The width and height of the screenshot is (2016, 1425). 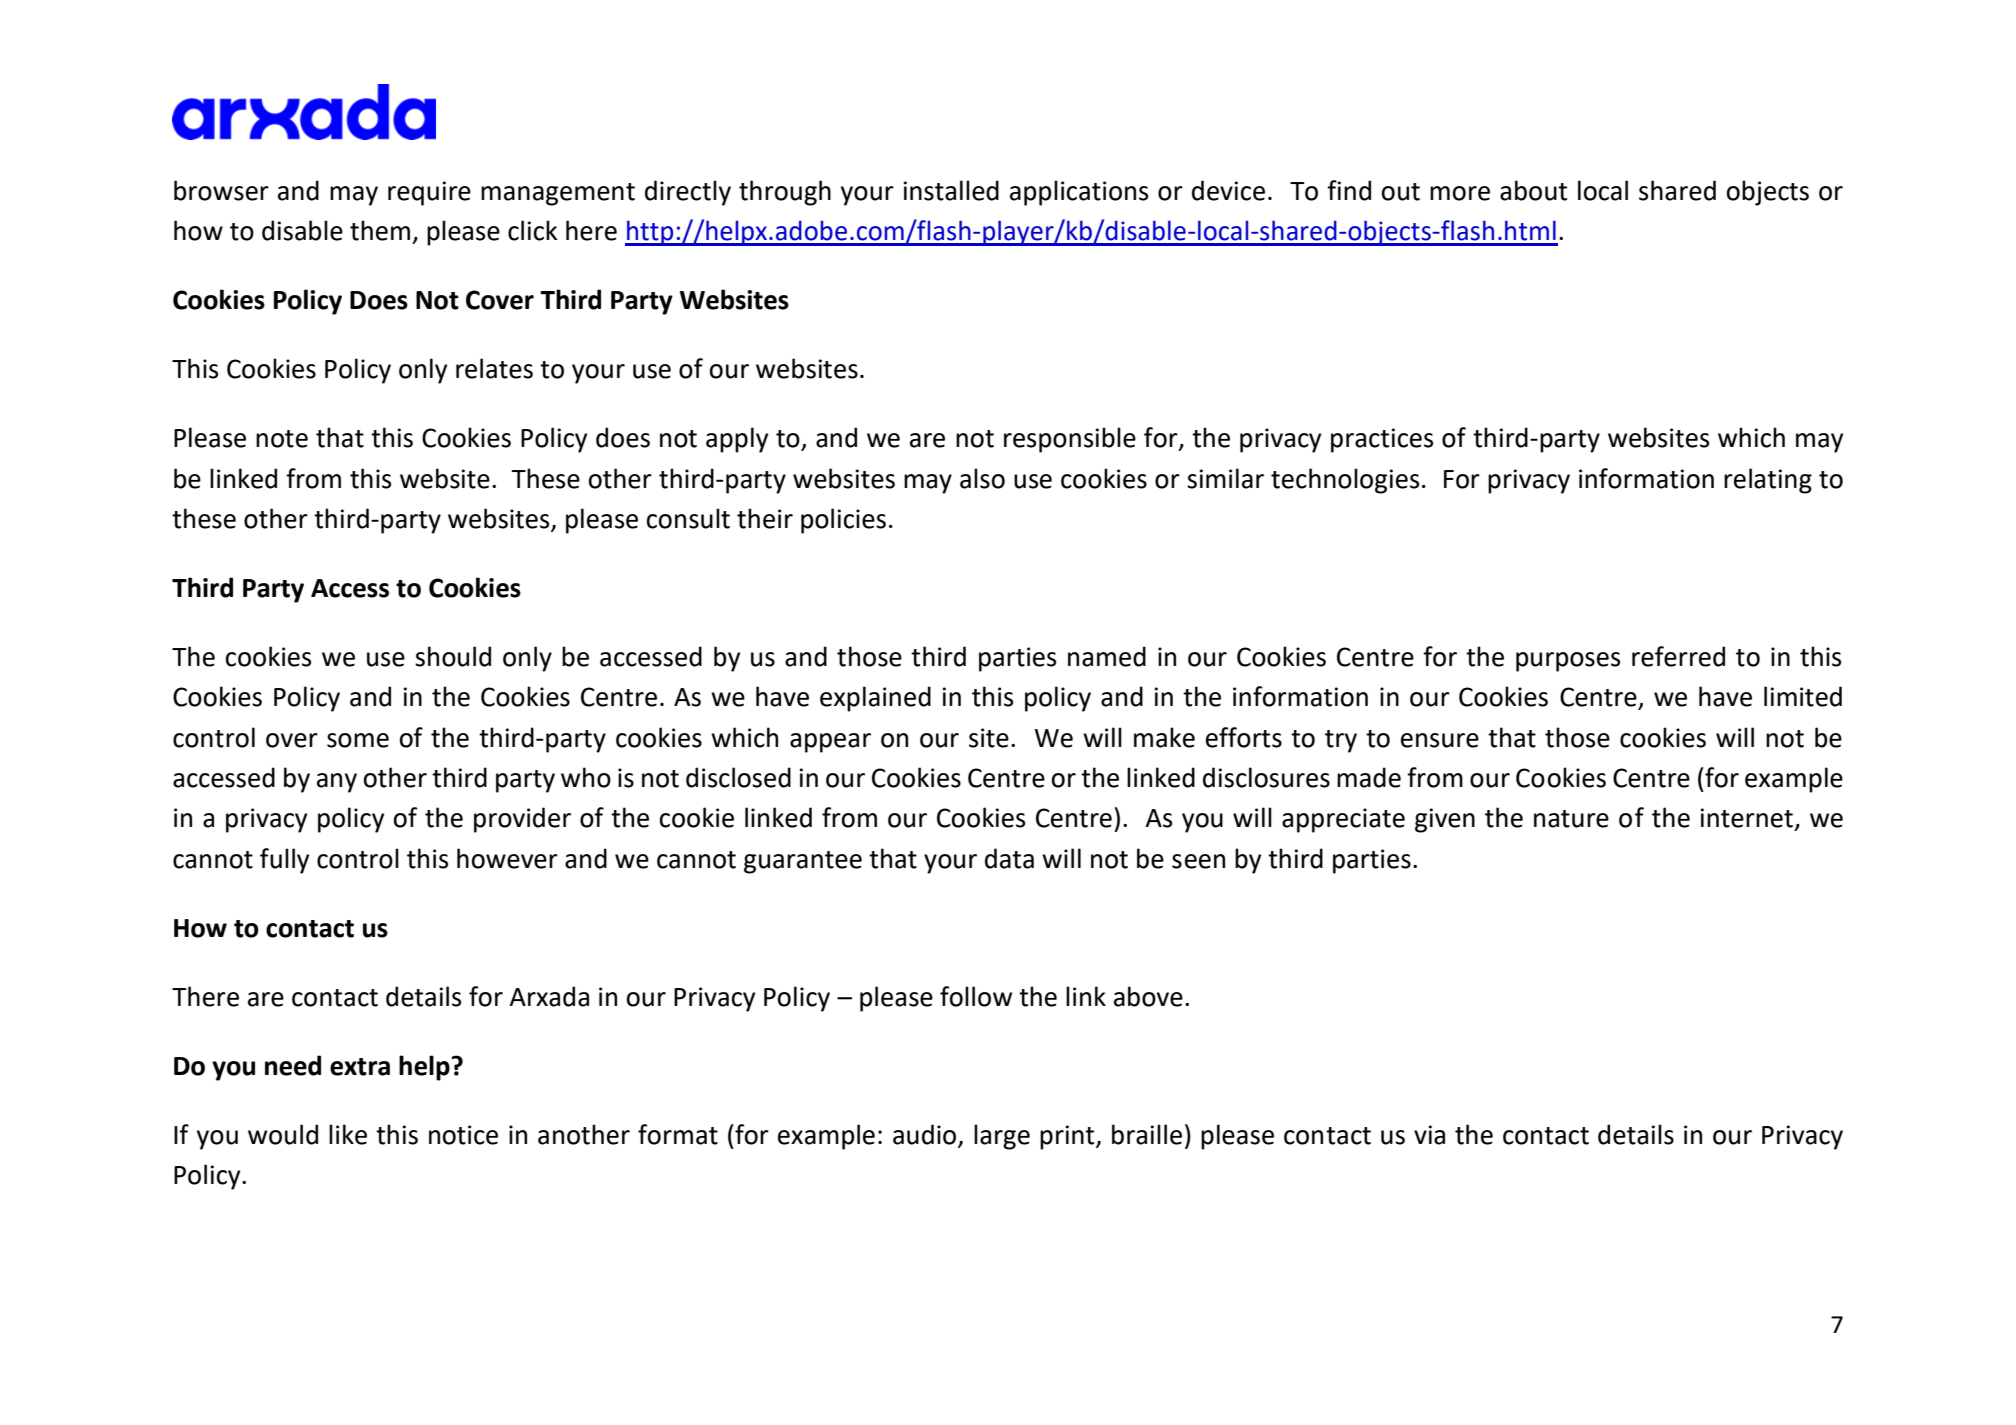 I want to click on named, so click(x=1107, y=656).
